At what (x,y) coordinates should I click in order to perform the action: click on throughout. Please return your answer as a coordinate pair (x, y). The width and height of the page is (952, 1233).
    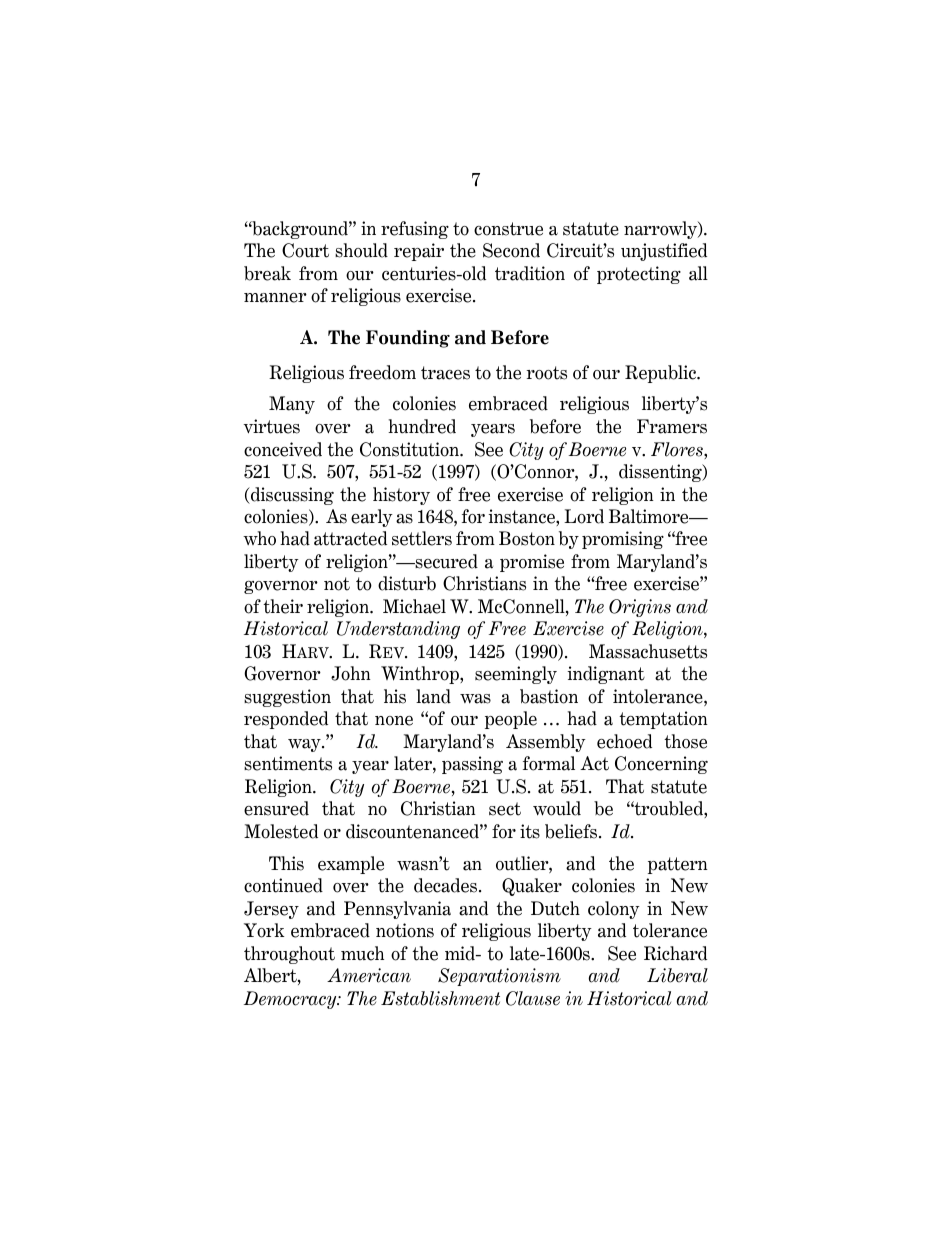
    Looking at the image, I should click on (289, 955).
